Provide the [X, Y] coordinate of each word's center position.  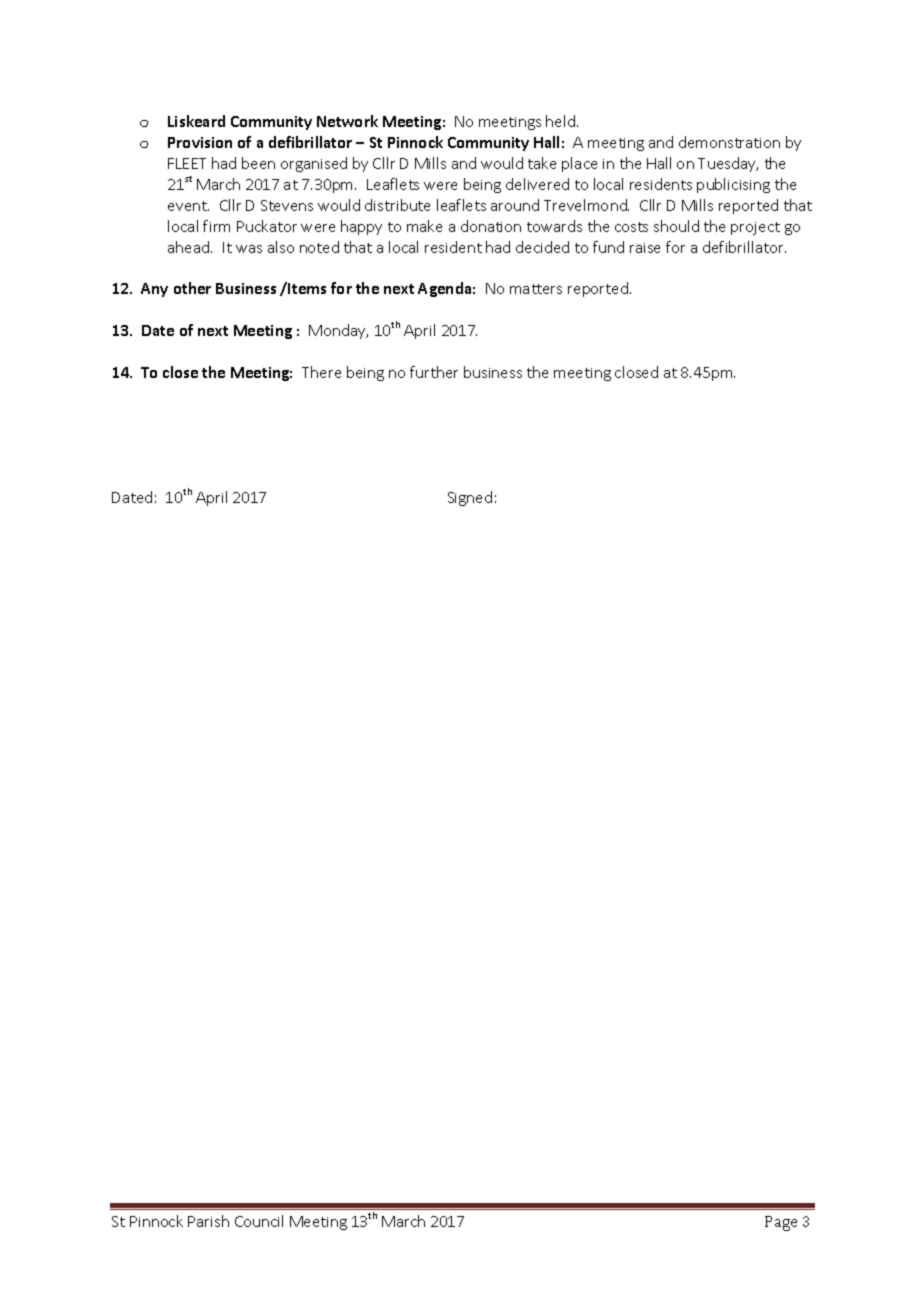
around [515, 205]
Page [781, 1223]
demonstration [729, 142]
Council [259, 1221]
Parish [208, 1221]
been [258, 163]
